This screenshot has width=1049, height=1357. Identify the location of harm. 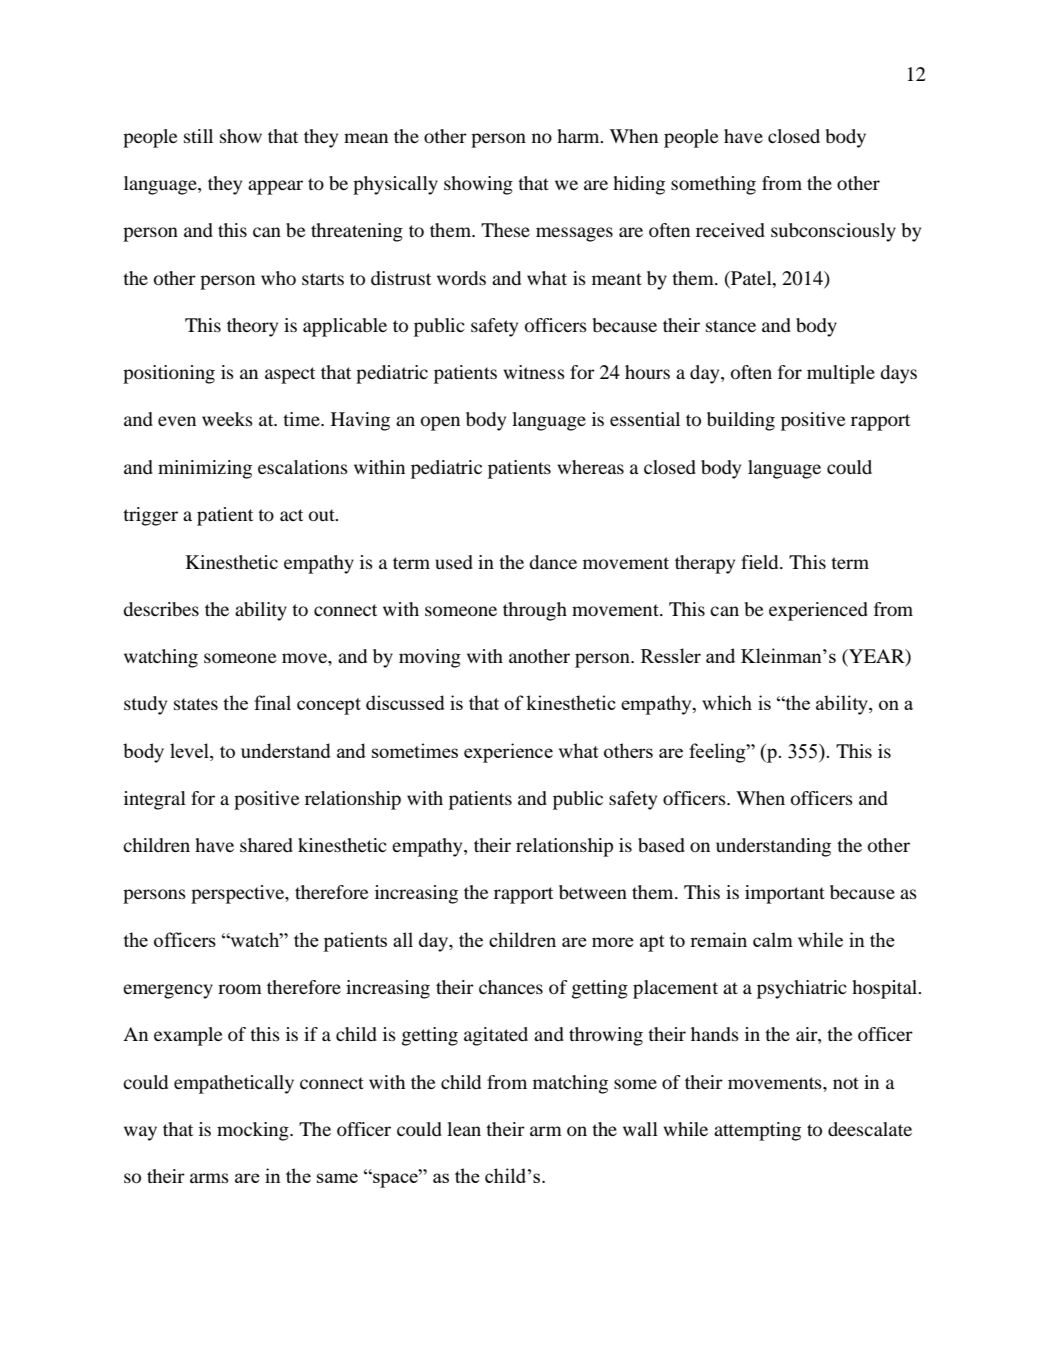
(579, 136).
